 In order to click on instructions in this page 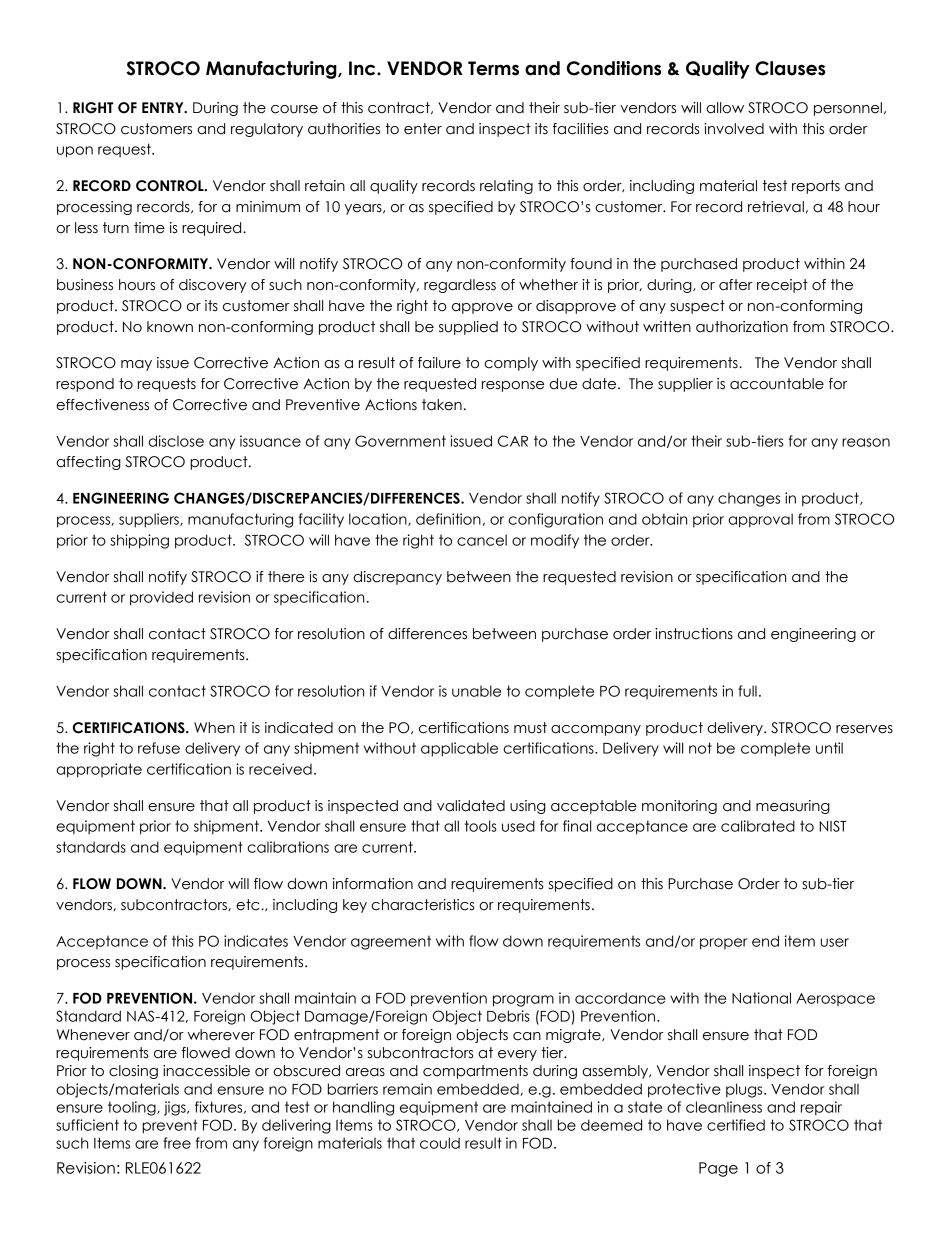, I will do `click(694, 634)`.
